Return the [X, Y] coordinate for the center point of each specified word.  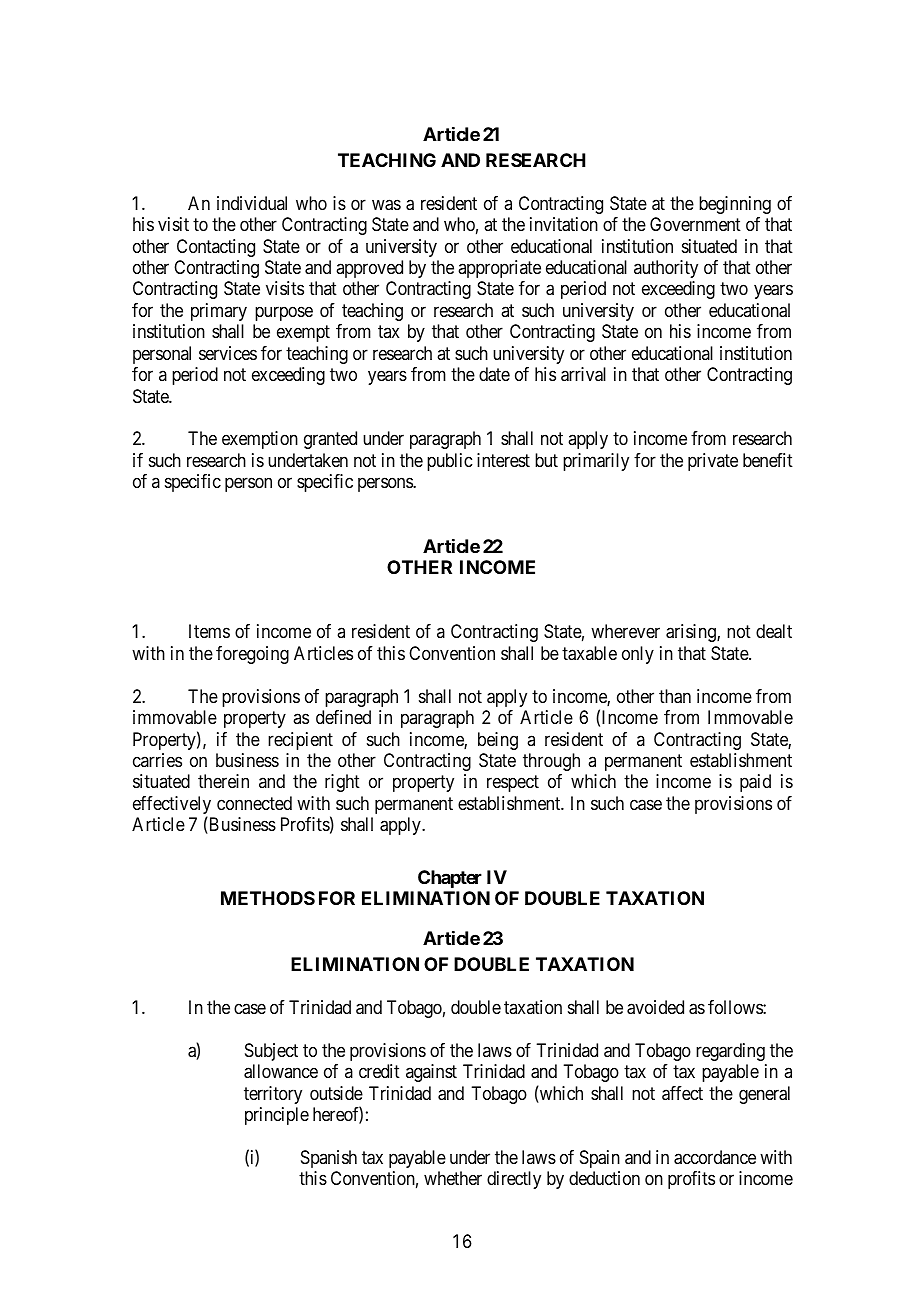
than [675, 696]
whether [453, 1178]
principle [277, 1116]
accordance [715, 1157]
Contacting [216, 248]
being [498, 741]
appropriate [499, 269]
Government [695, 224]
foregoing [252, 655]
